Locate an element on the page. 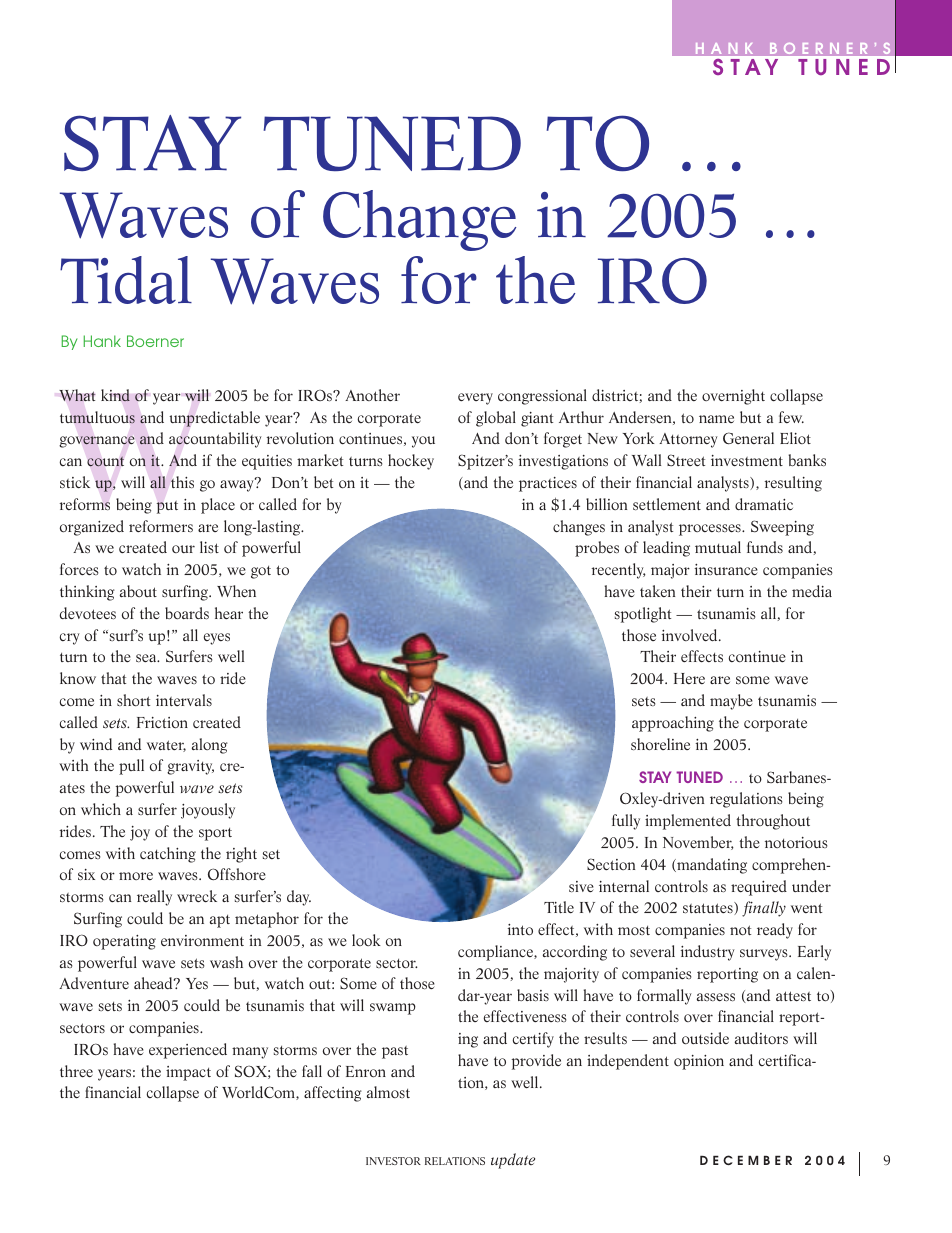 The image size is (952, 1233). intervals is located at coordinates (184, 700).
